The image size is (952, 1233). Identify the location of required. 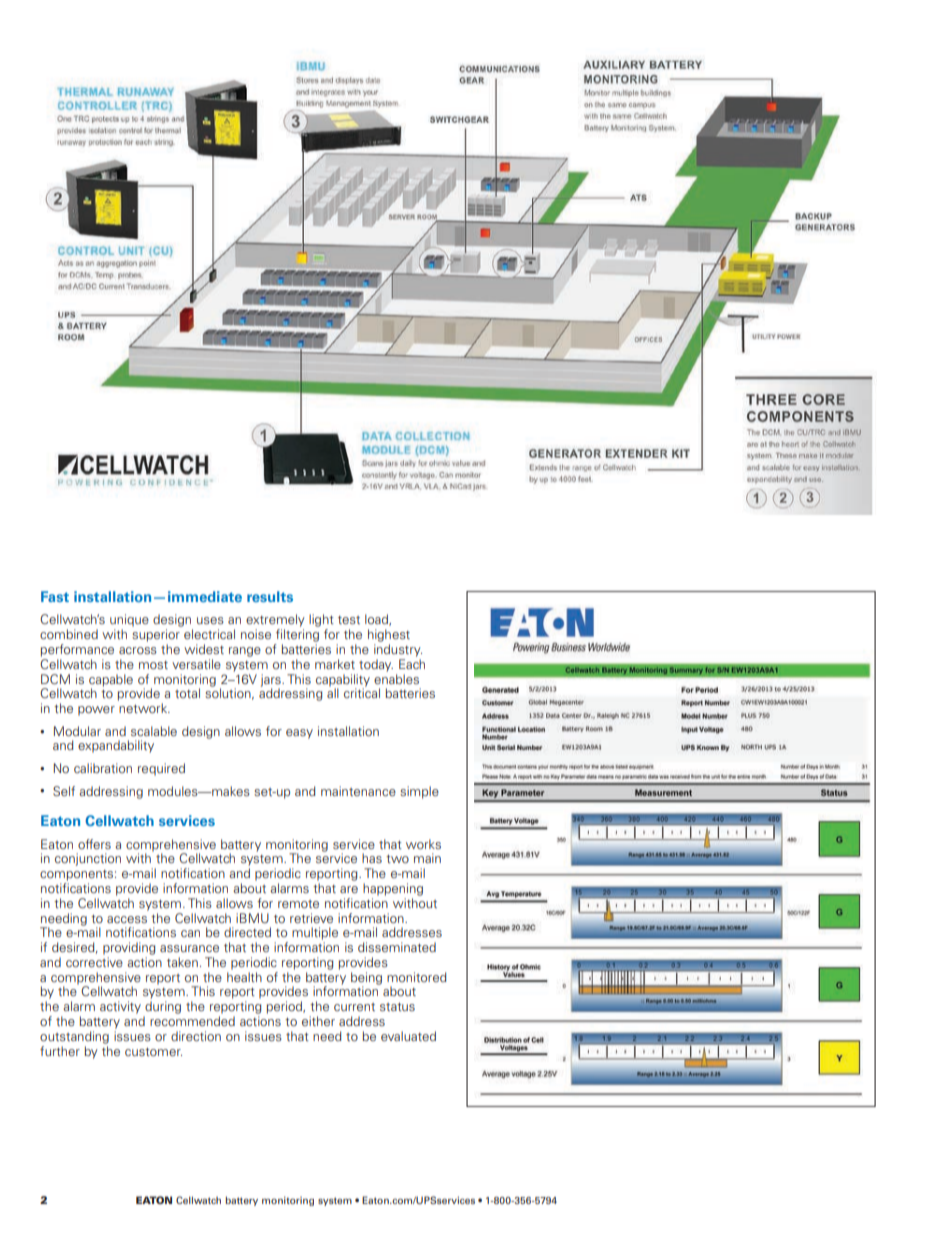
(161, 769).
